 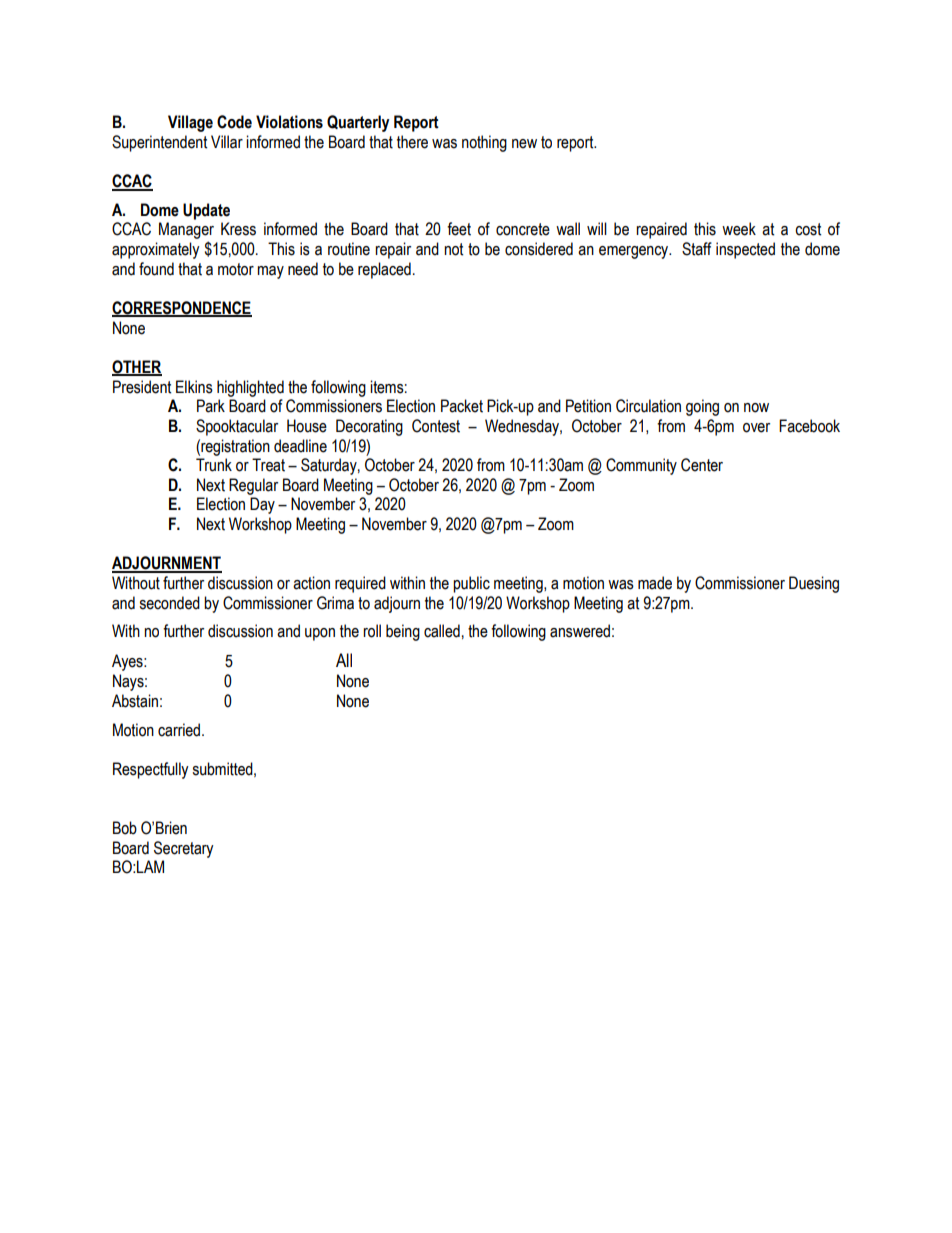 What do you see at coordinates (403, 632) in the screenshot?
I see `being` at bounding box center [403, 632].
